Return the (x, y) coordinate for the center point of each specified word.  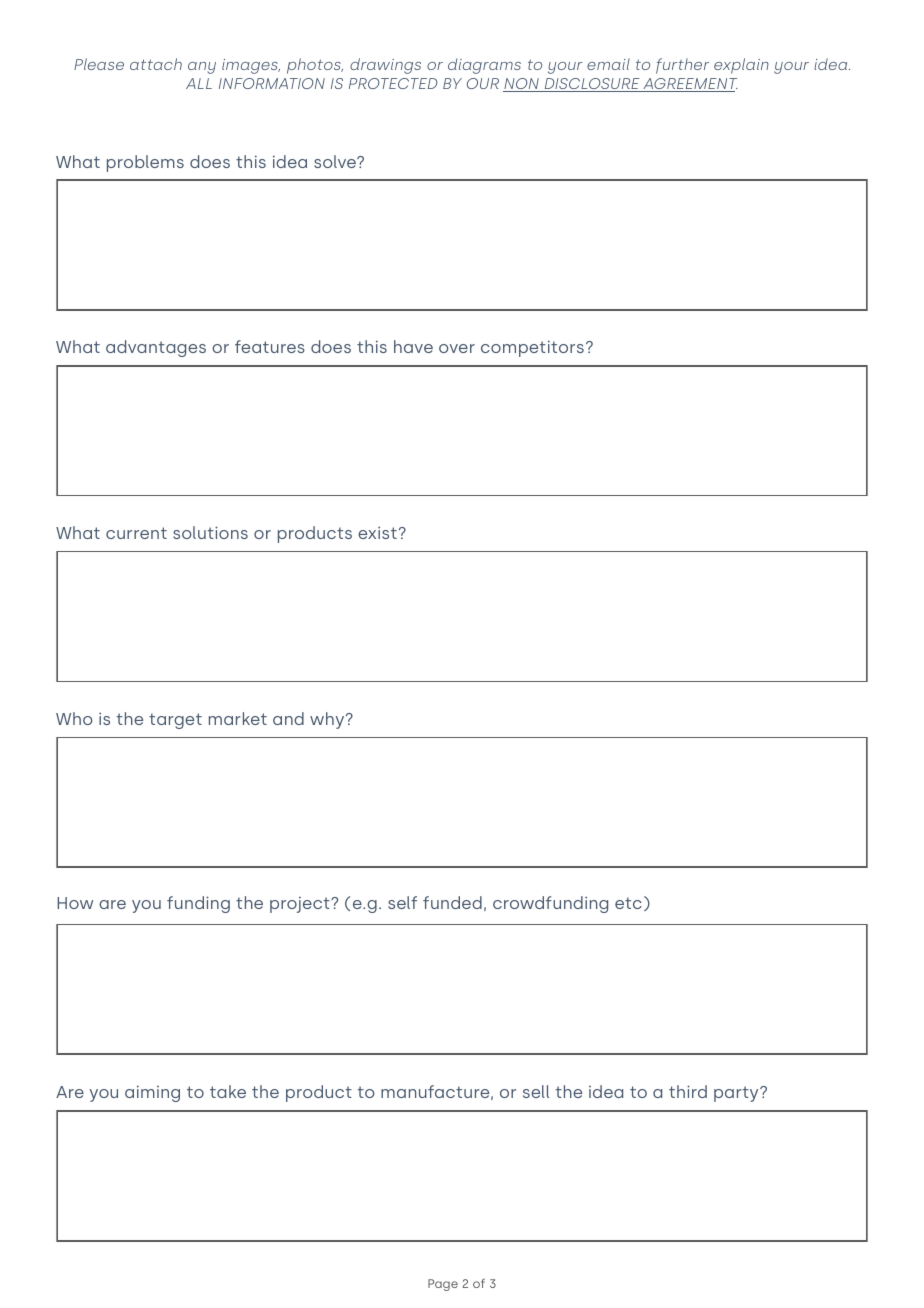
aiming (152, 1093)
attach (156, 64)
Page (443, 1285)
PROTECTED (393, 83)
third (688, 1091)
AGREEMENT (689, 85)
